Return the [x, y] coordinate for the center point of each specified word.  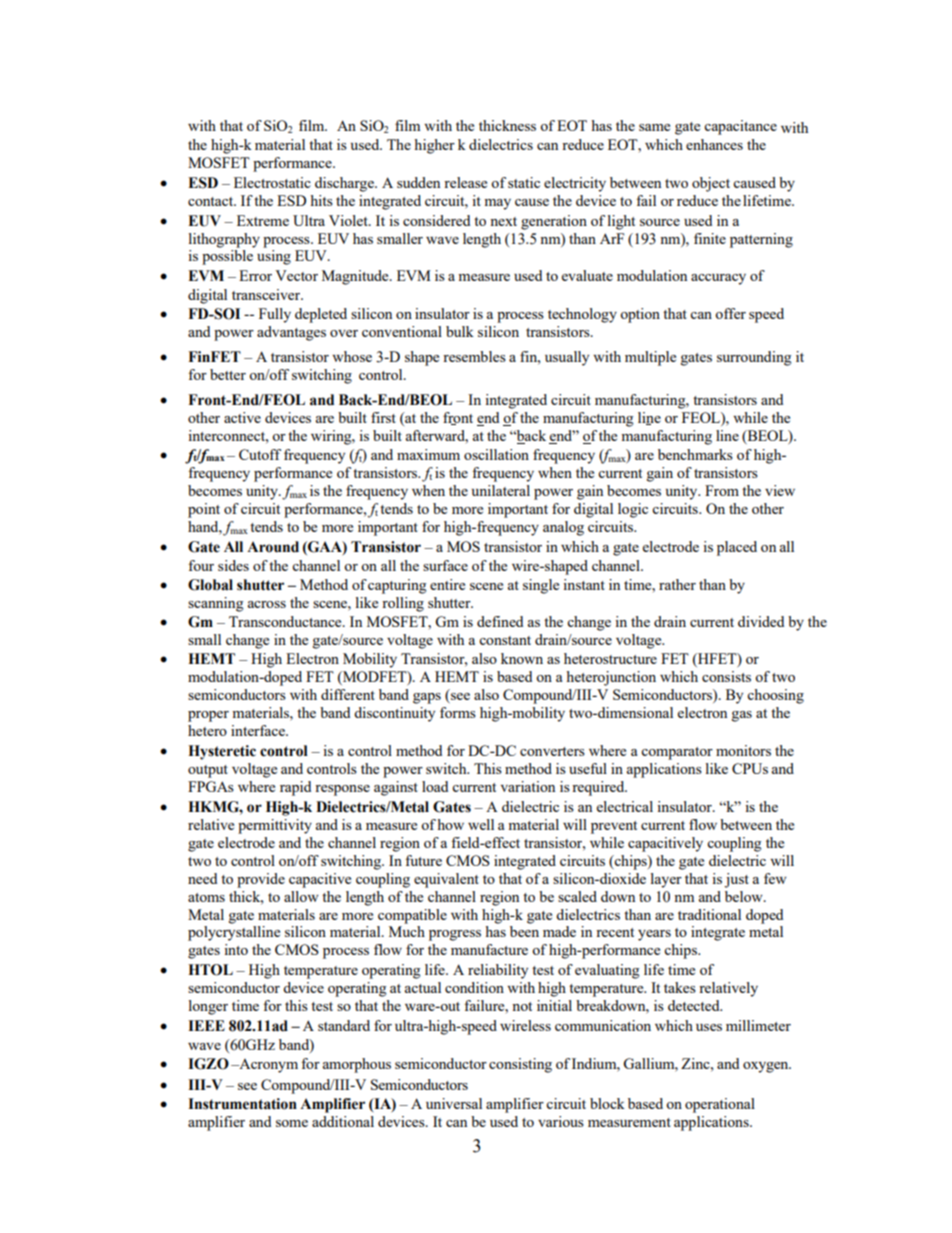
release [465, 182]
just [736, 880]
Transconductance [286, 621]
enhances [714, 144]
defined [500, 621]
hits [321, 200]
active [242, 417]
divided [761, 621]
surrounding [754, 358]
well [481, 824]
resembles [474, 356]
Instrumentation [242, 1104]
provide [261, 880]
